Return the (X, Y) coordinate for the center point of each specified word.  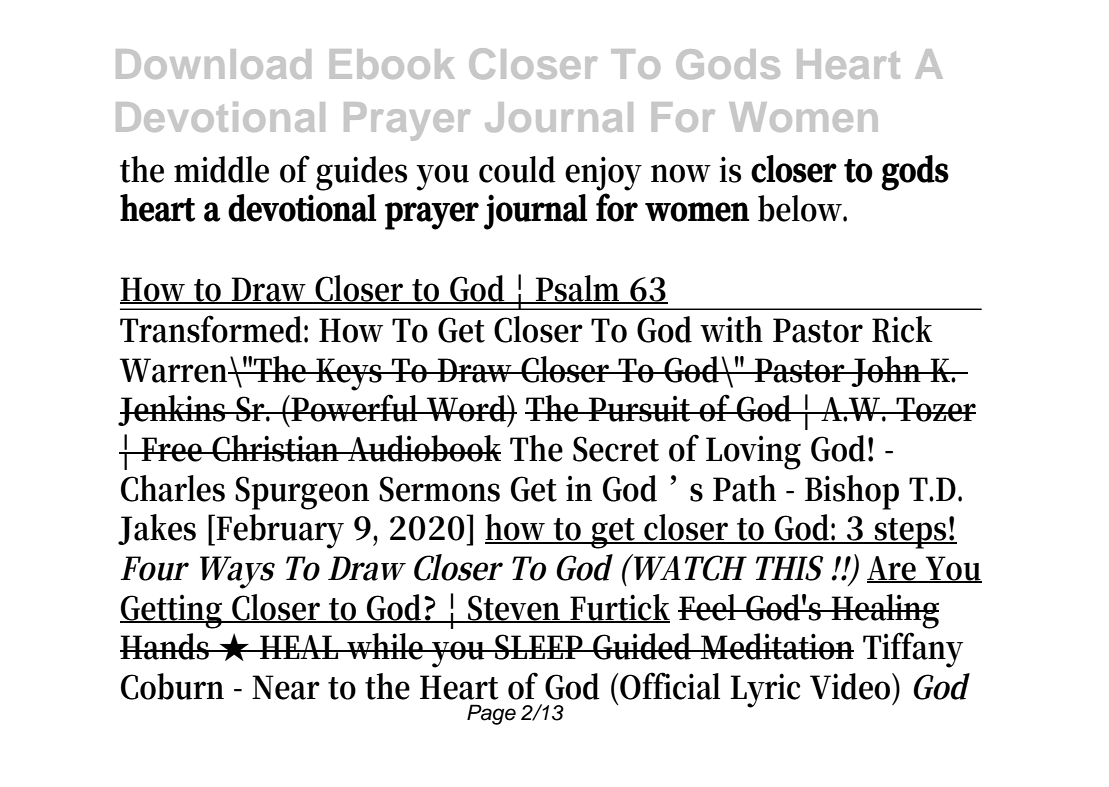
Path (744, 488)
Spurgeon (302, 493)
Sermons (439, 489)
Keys (350, 374)
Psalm (580, 289)
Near (286, 687)
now (681, 173)
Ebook (392, 64)
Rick (902, 329)
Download (213, 64)
